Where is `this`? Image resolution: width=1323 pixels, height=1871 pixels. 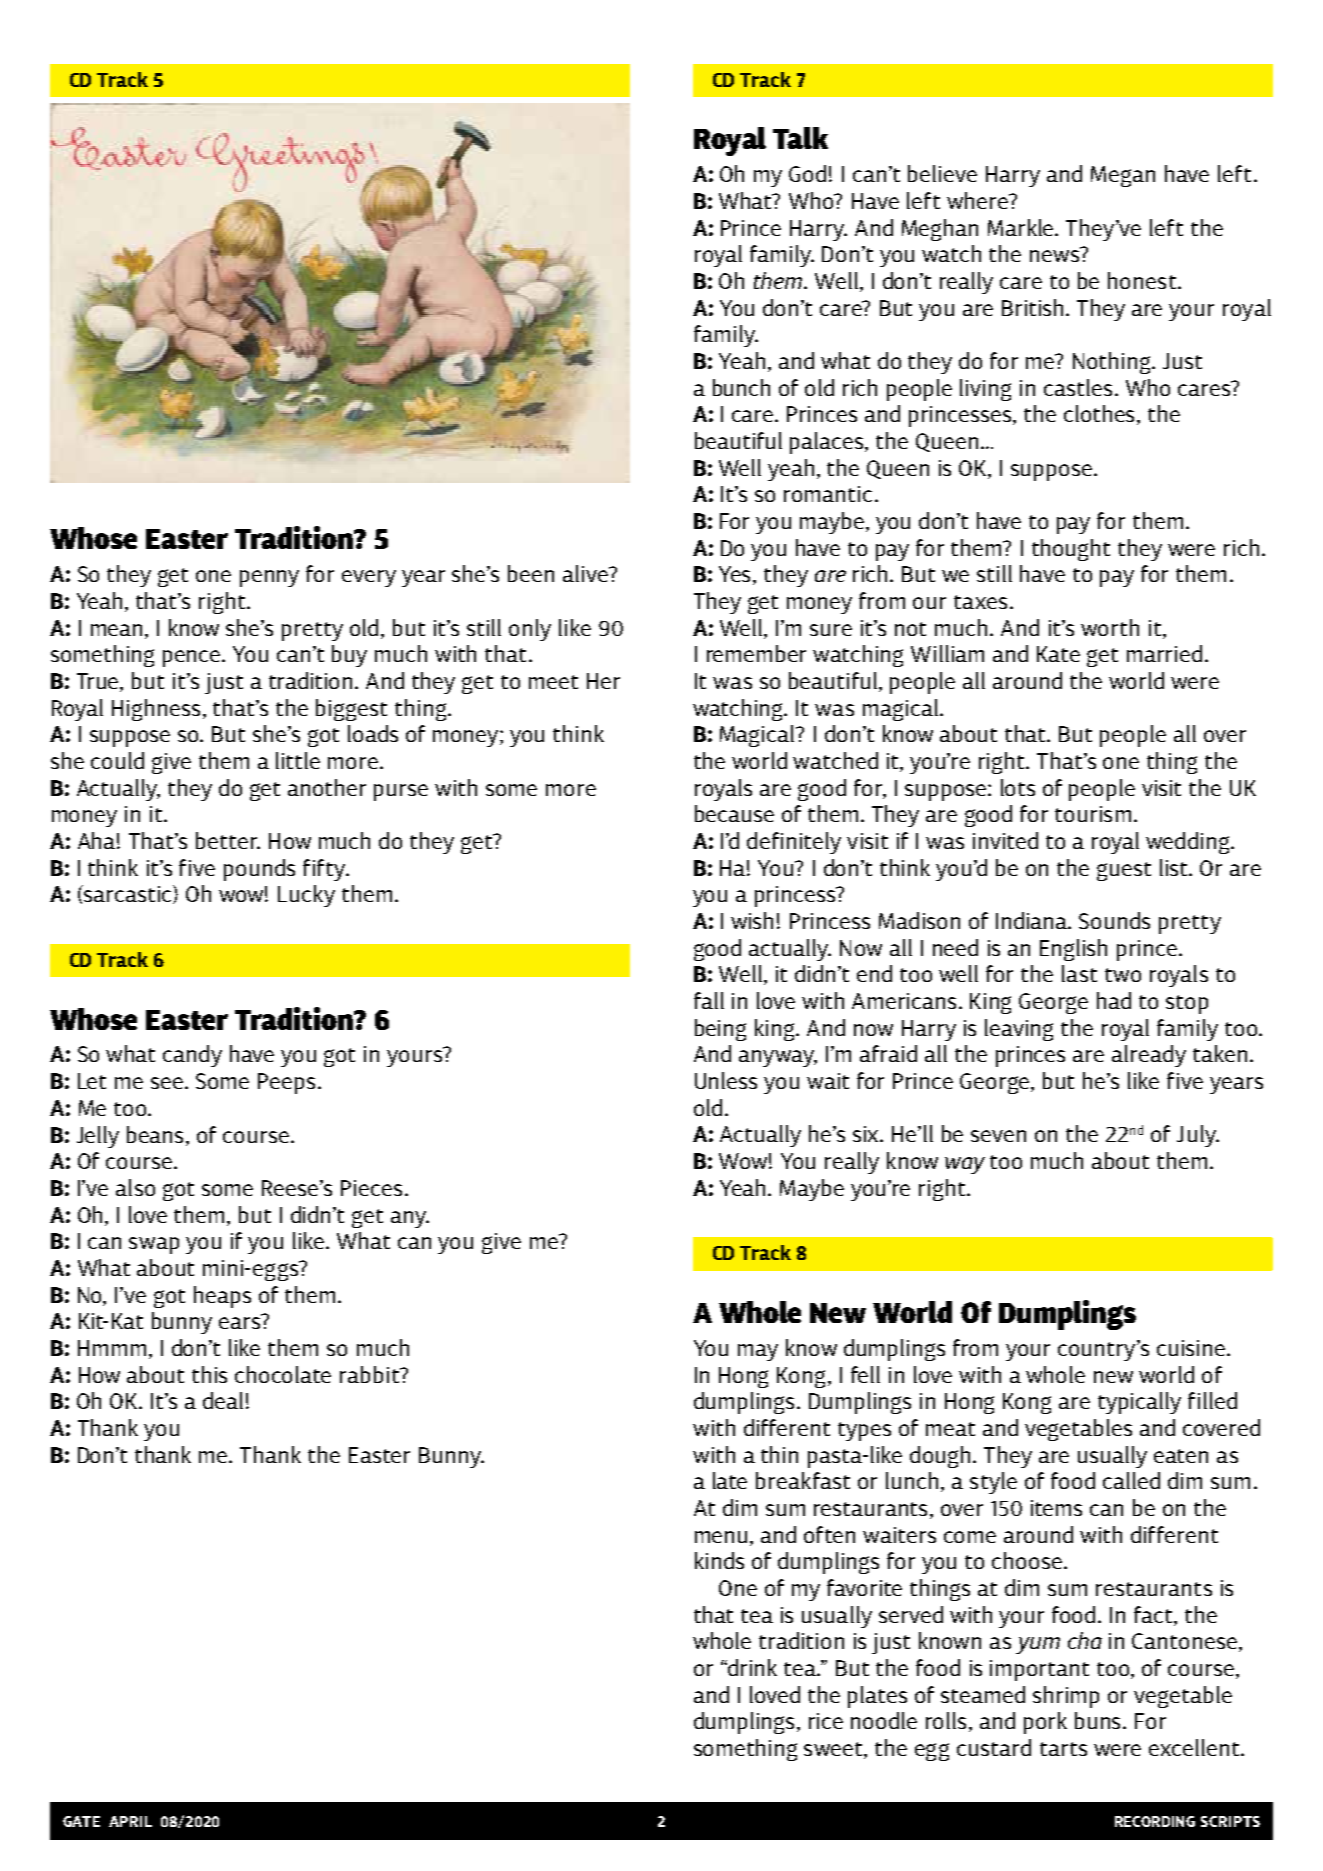 this is located at coordinates (209, 1374).
